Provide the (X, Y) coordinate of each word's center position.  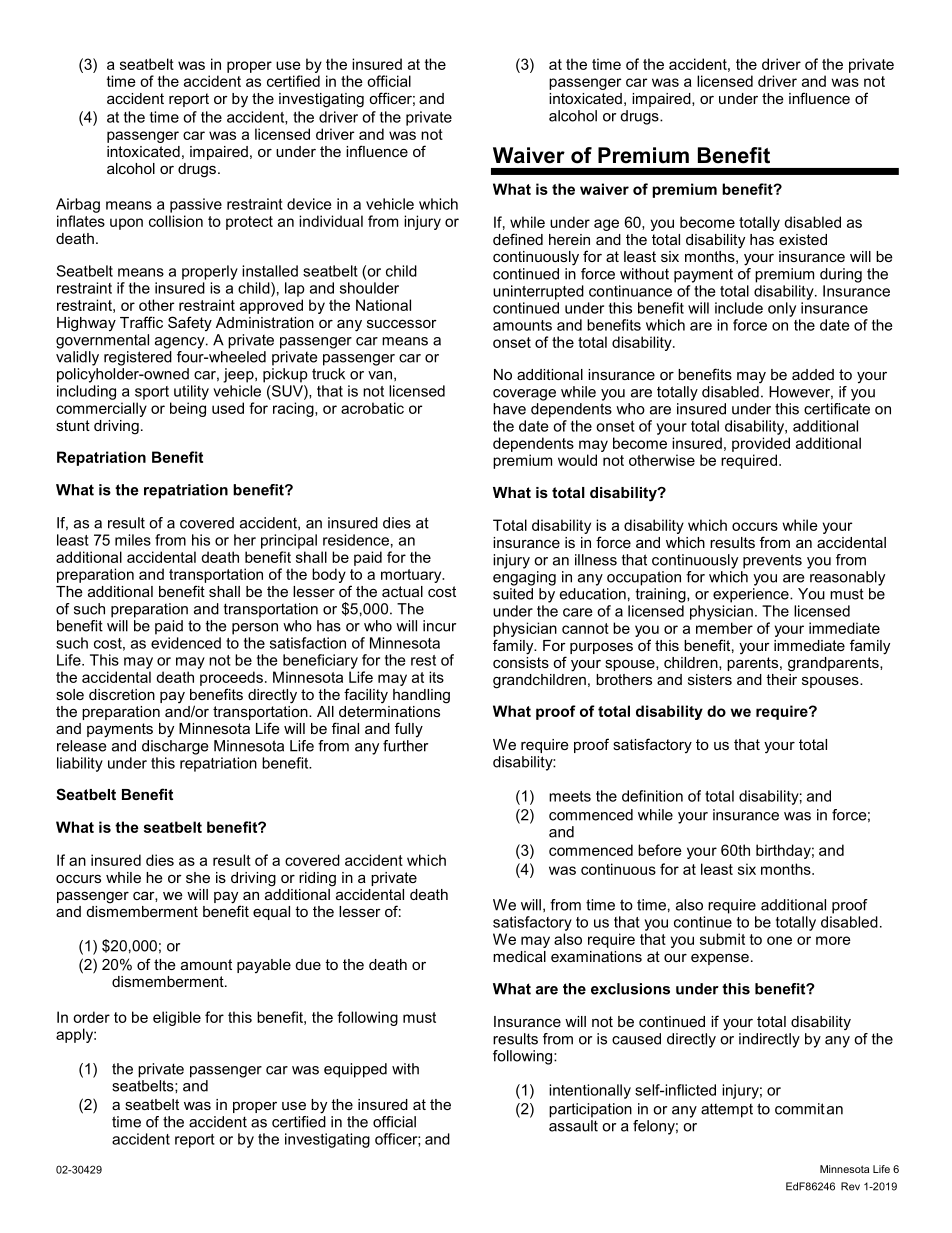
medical (519, 956)
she (198, 877)
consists (521, 662)
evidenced (186, 643)
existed (803, 239)
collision (176, 221)
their (781, 679)
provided (761, 444)
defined (518, 239)
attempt (727, 1110)
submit (722, 939)
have (509, 409)
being (188, 409)
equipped (355, 1070)
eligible (177, 1018)
